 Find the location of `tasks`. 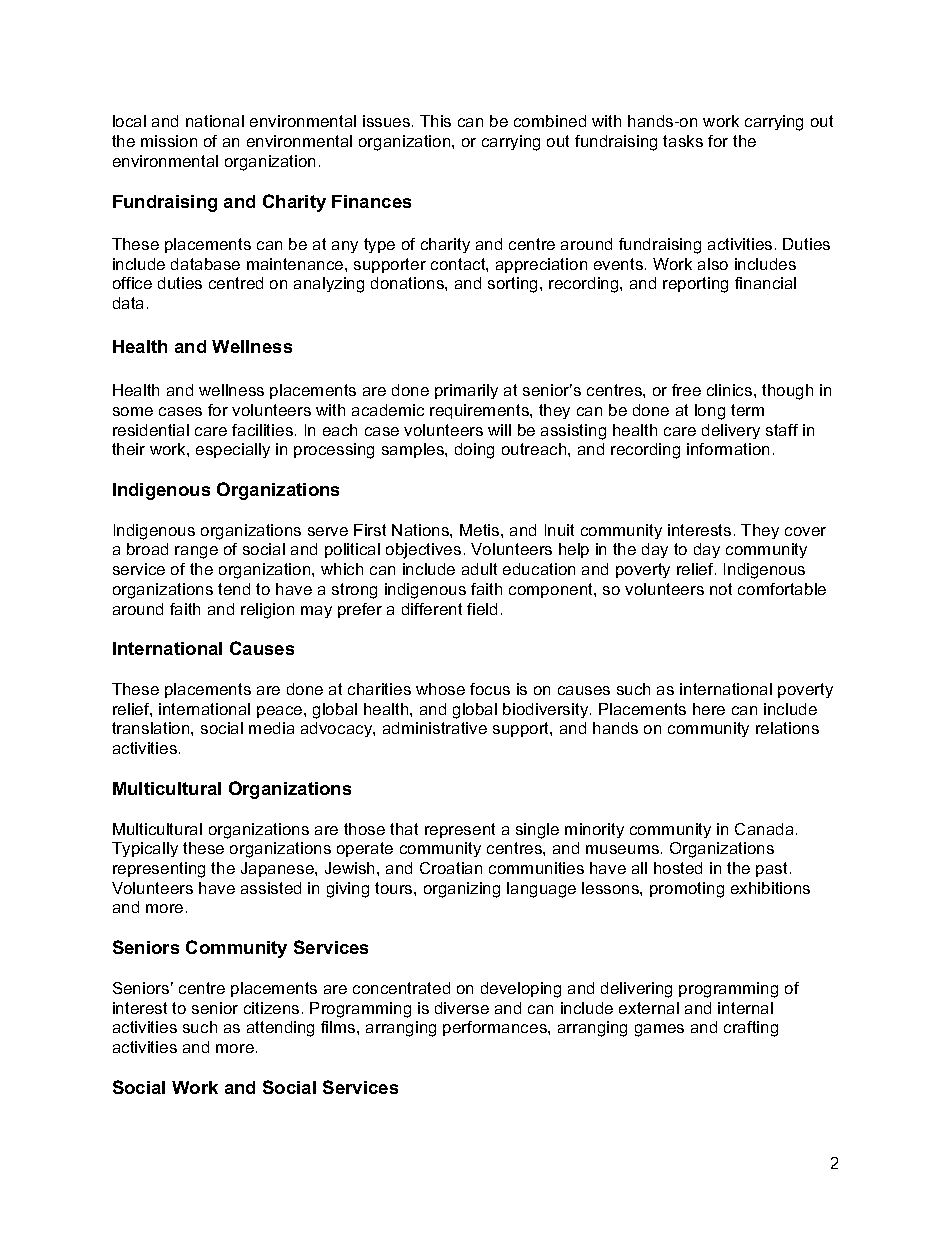

tasks is located at coordinates (683, 141).
